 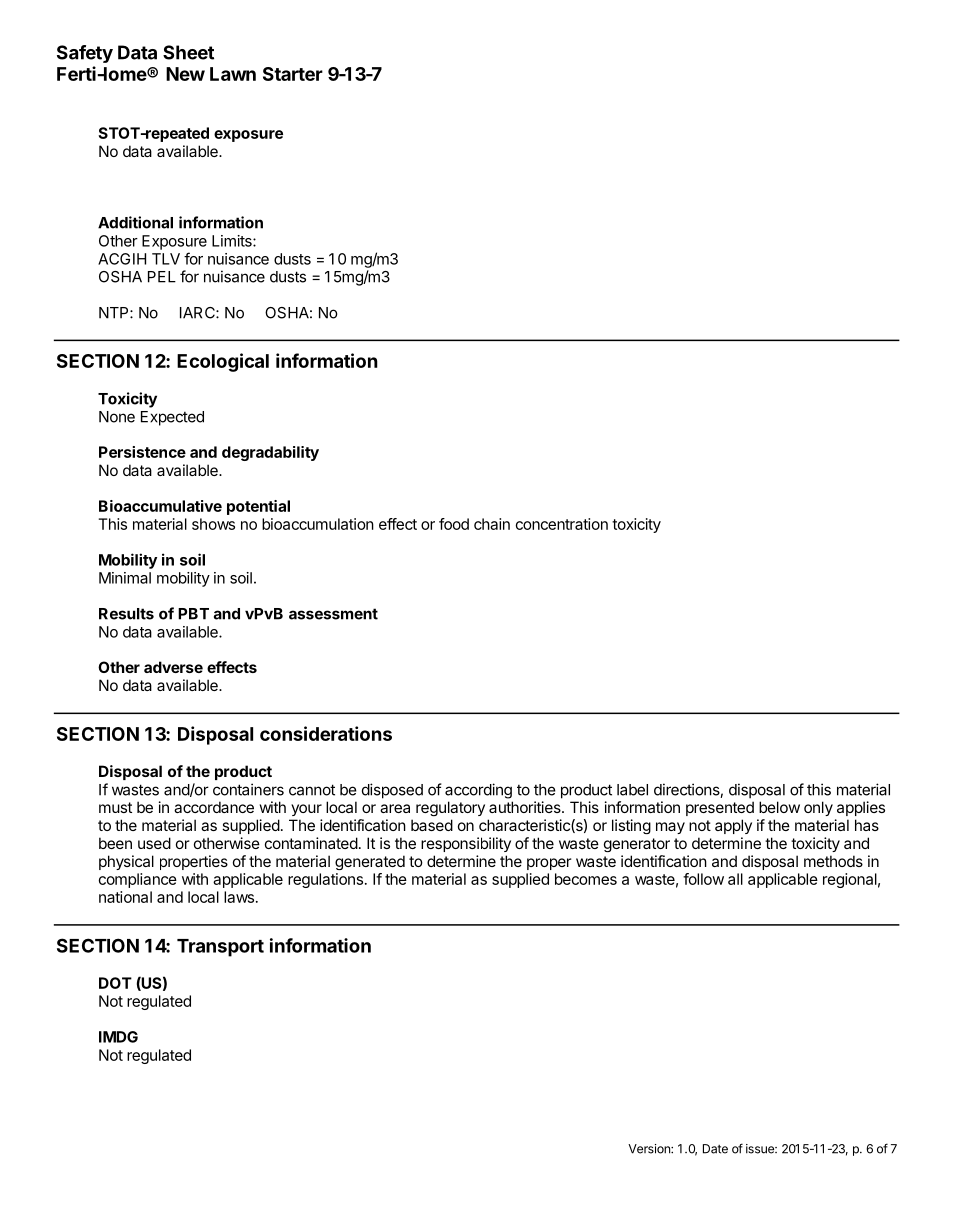 What do you see at coordinates (454, 524) in the page?
I see `food` at bounding box center [454, 524].
